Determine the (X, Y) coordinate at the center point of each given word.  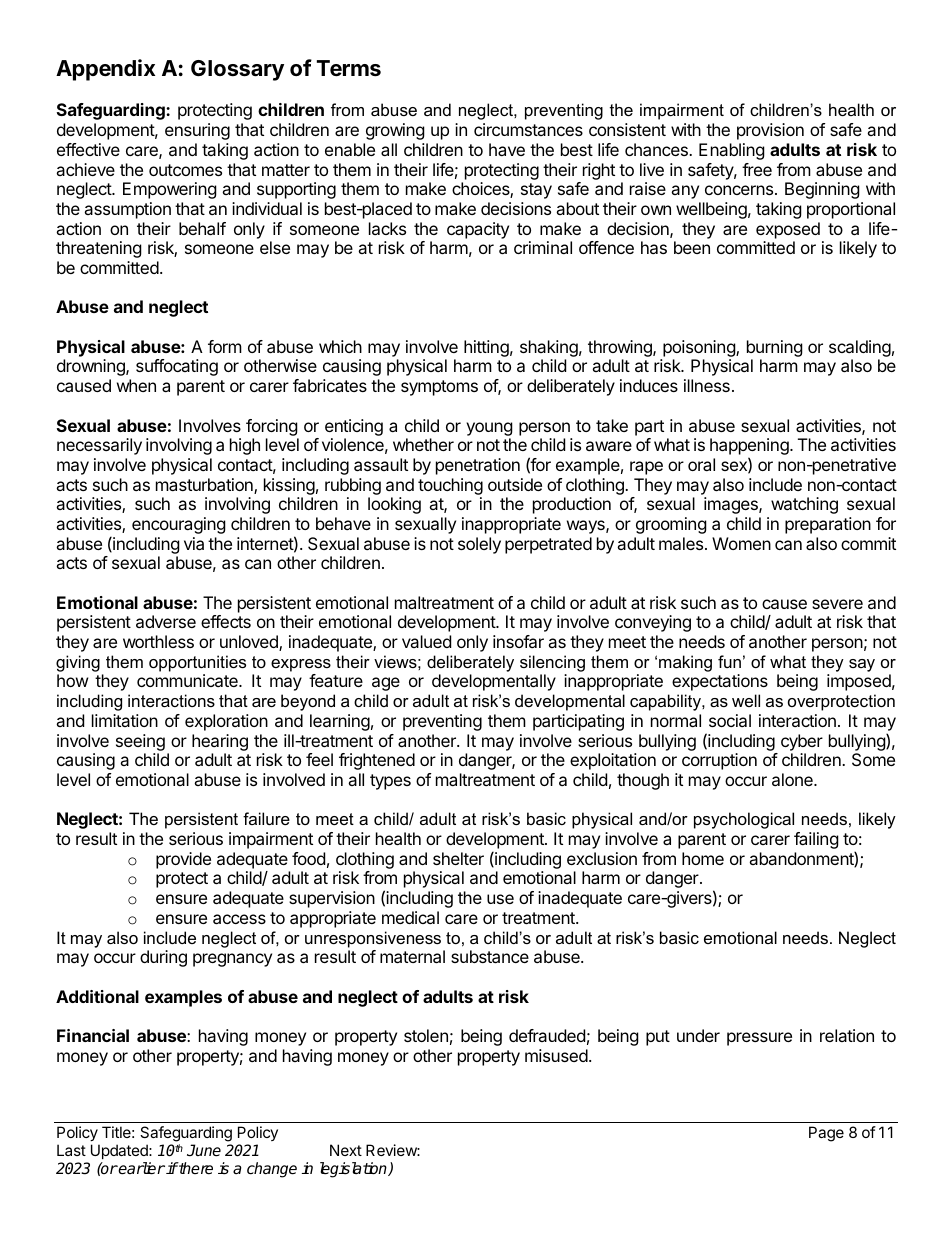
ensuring (197, 131)
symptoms (439, 388)
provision (770, 131)
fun (729, 661)
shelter (458, 858)
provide (183, 860)
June (204, 1150)
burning (775, 348)
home (703, 858)
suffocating (177, 367)
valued (426, 641)
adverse (166, 621)
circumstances (528, 129)
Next (346, 1150)
